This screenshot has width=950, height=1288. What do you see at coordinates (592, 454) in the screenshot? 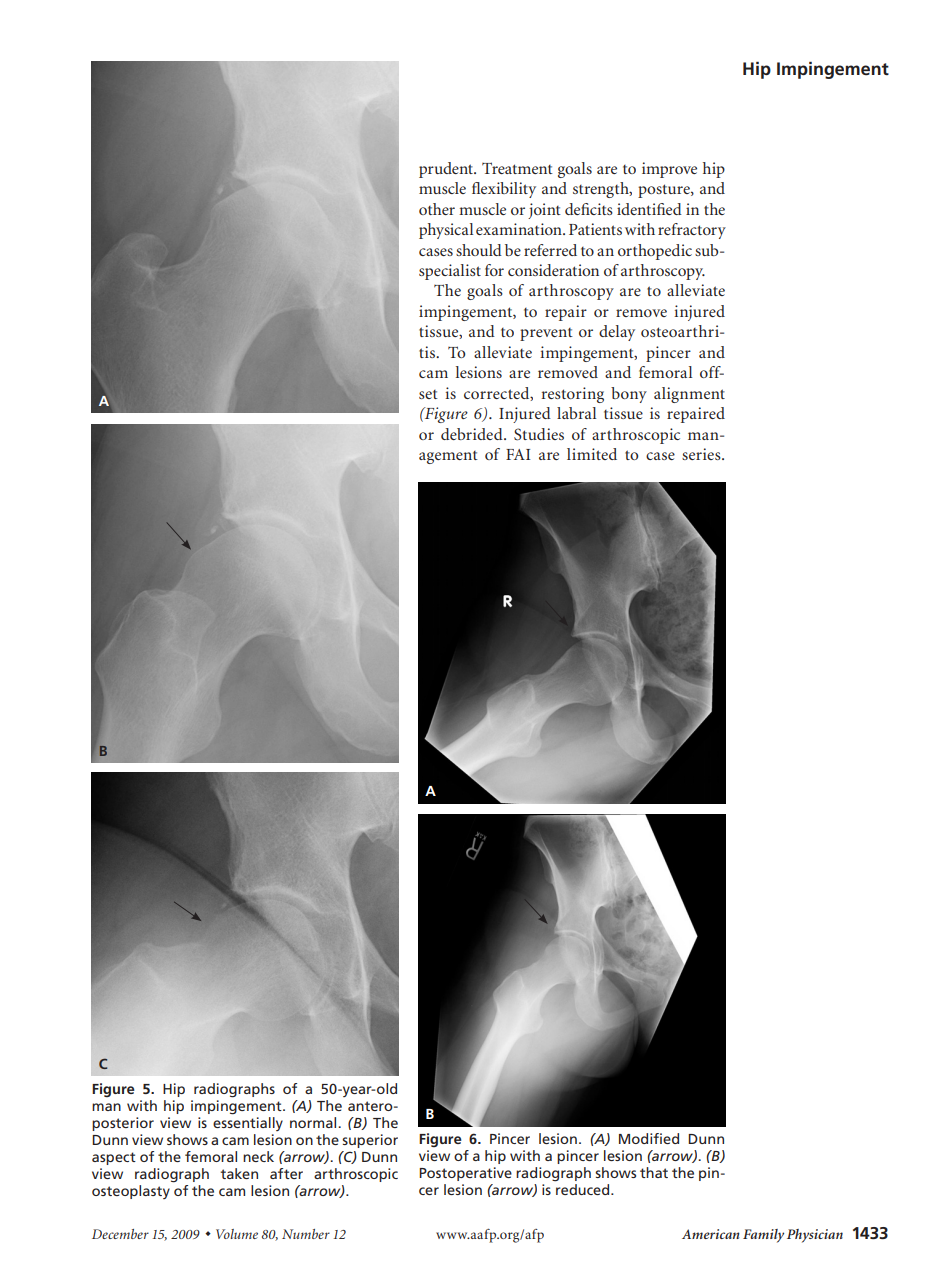
I see `limited` at bounding box center [592, 454].
